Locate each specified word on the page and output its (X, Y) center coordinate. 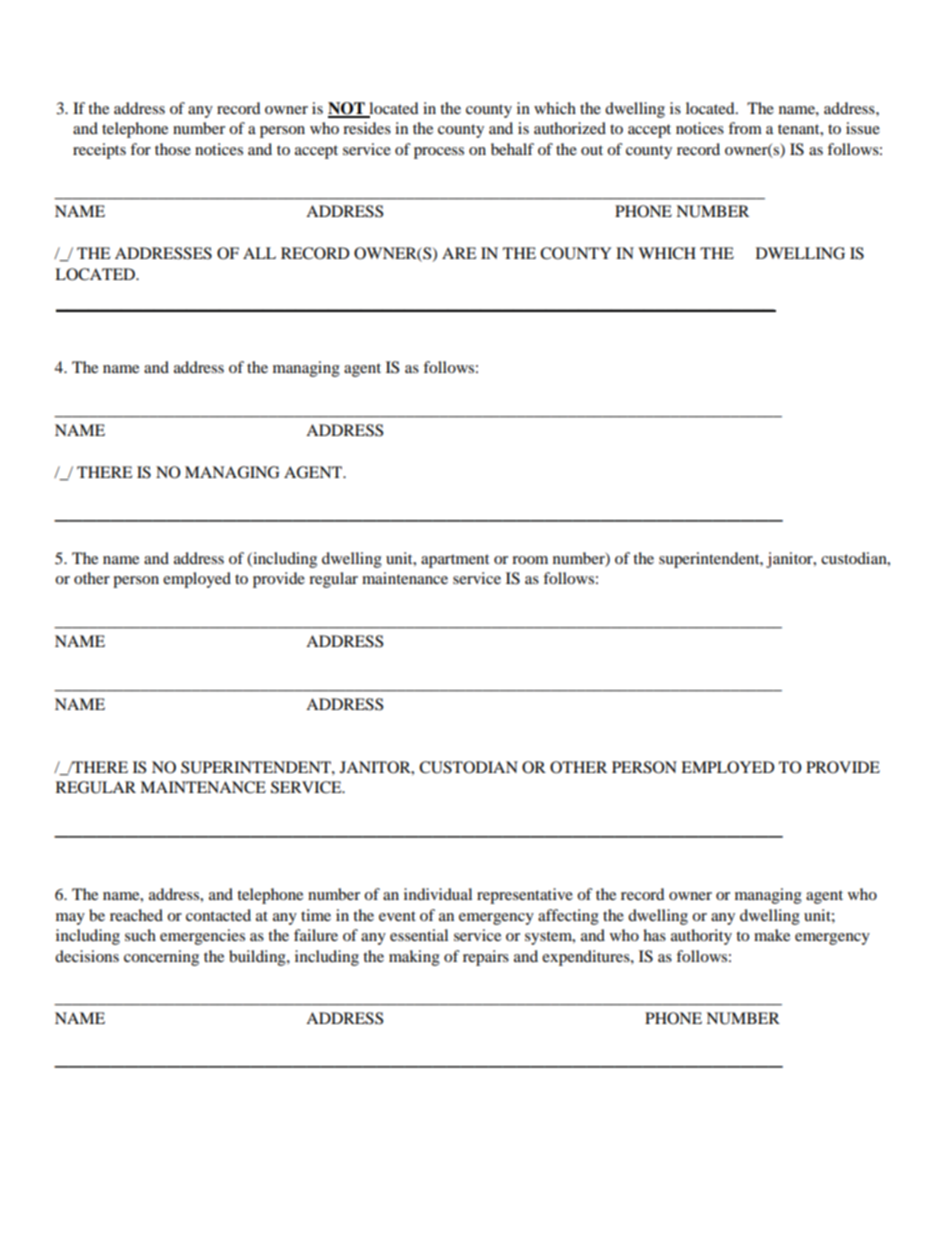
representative (525, 896)
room (530, 560)
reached (136, 915)
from (745, 128)
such (140, 935)
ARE (459, 253)
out (592, 150)
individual (438, 894)
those (173, 149)
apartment (455, 561)
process (439, 153)
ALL (259, 253)
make (772, 935)
